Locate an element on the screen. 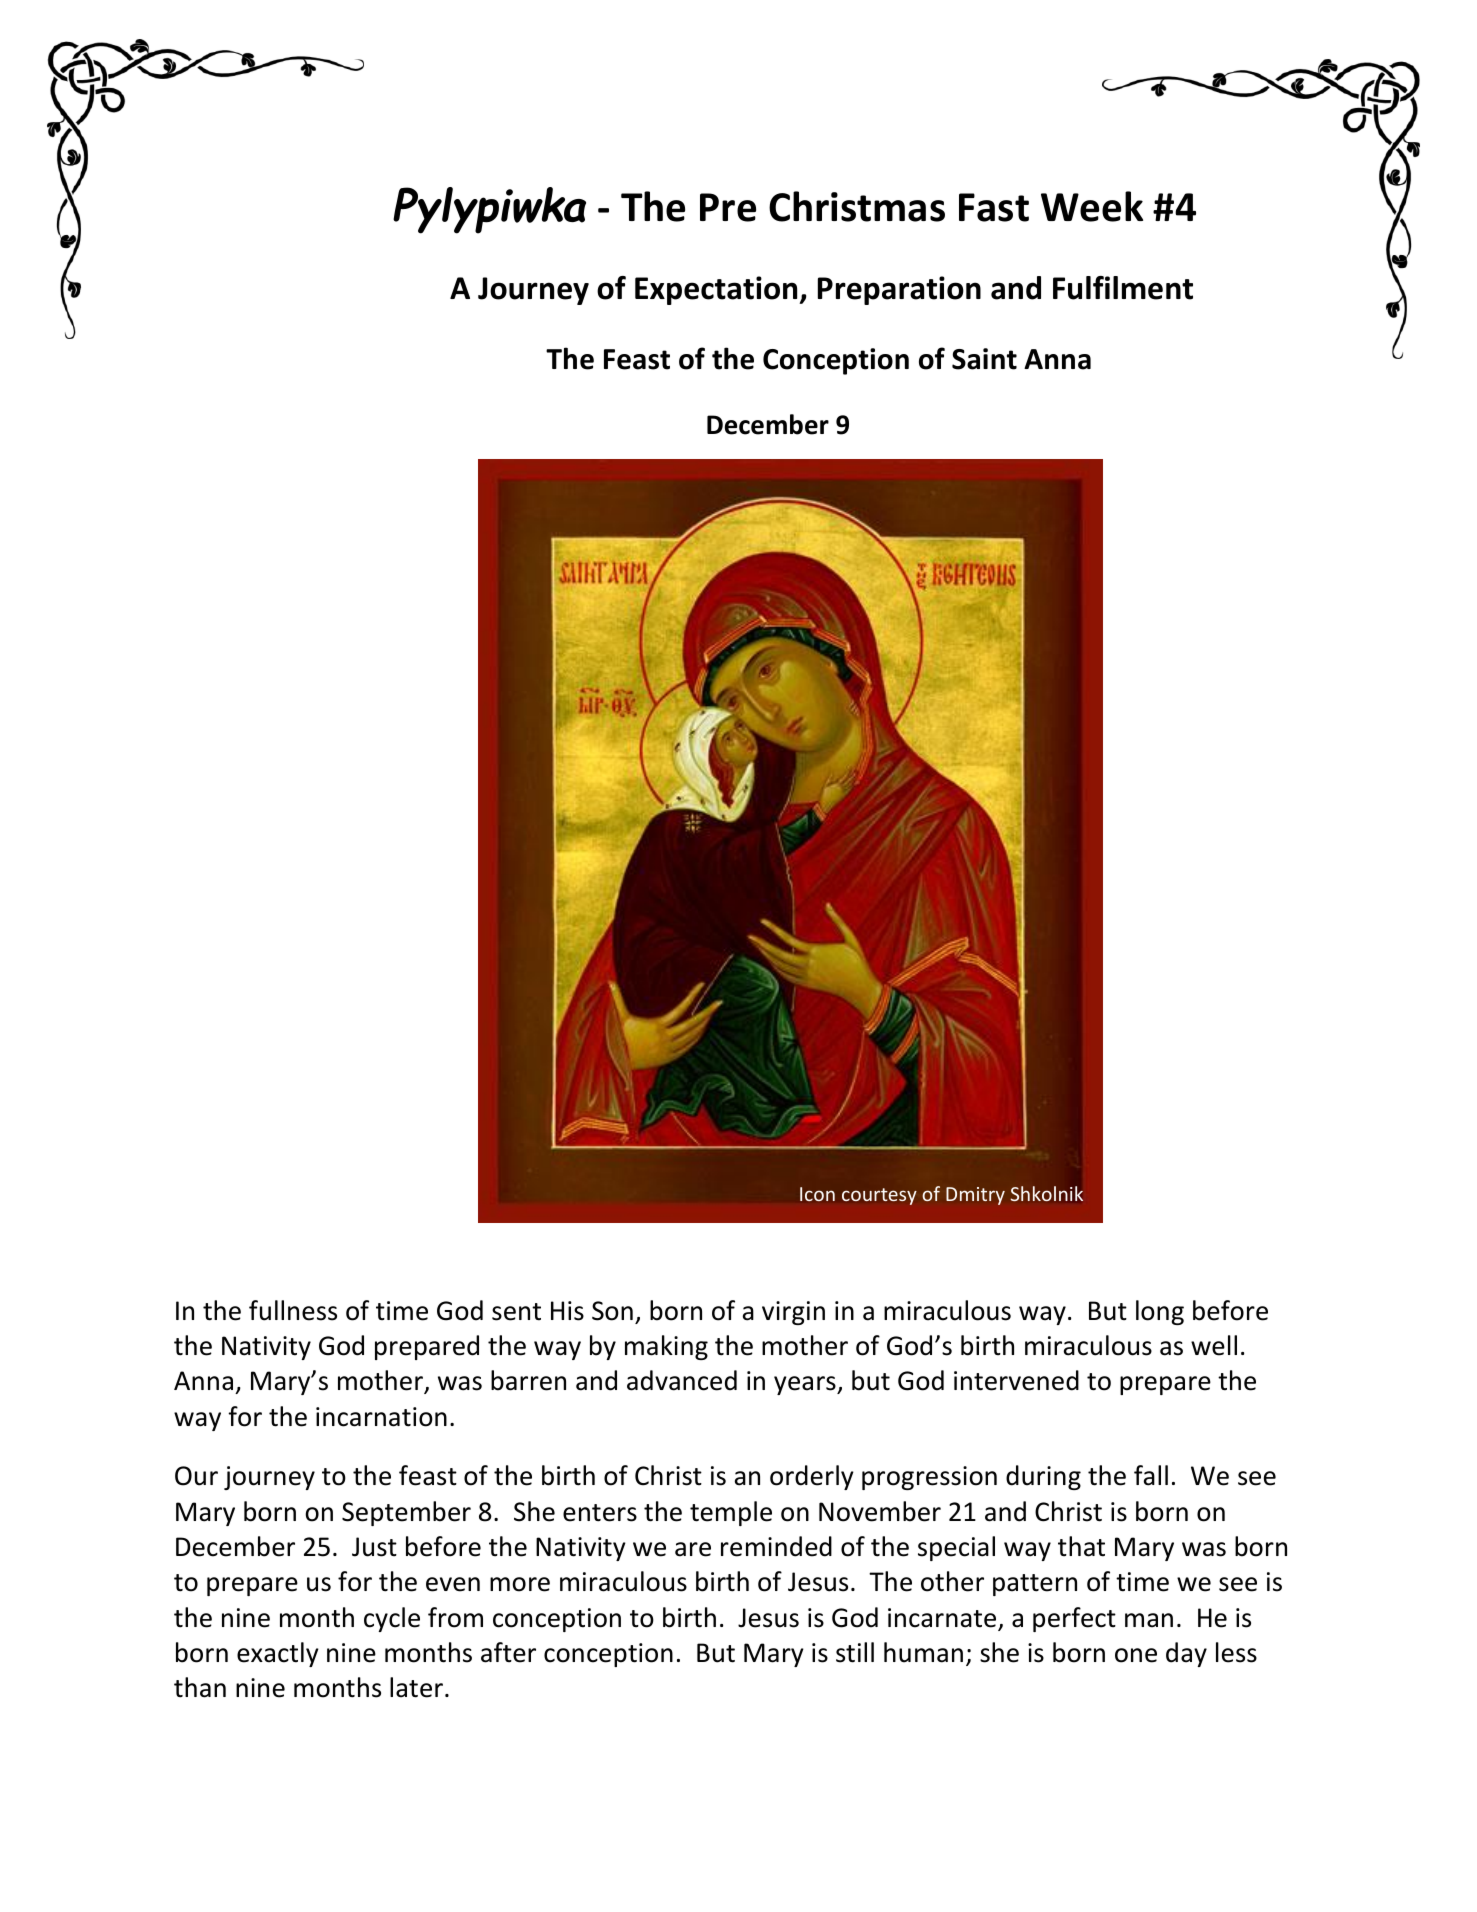  Week is located at coordinates (1092, 206).
